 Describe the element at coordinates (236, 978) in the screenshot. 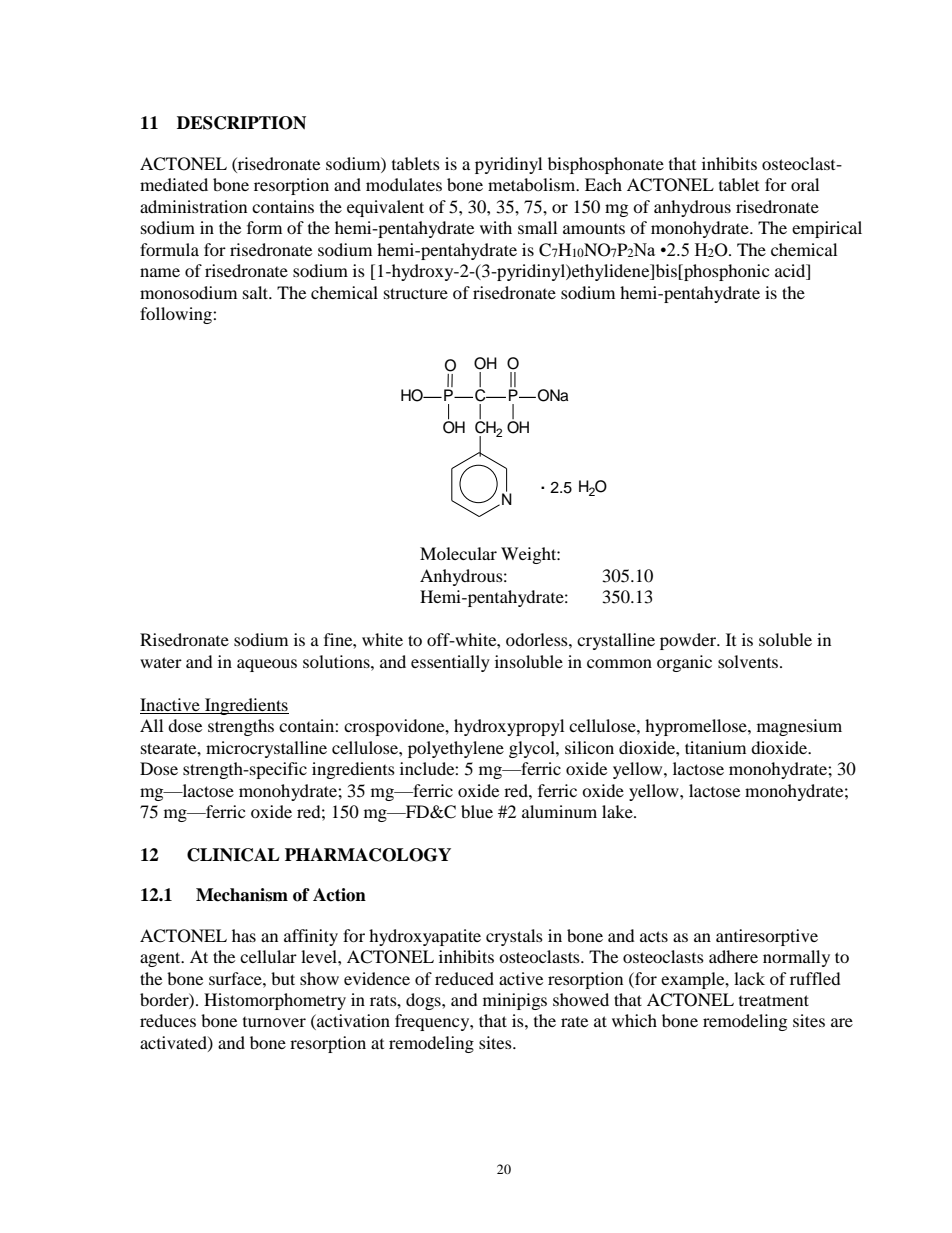

I see `surface` at that location.
